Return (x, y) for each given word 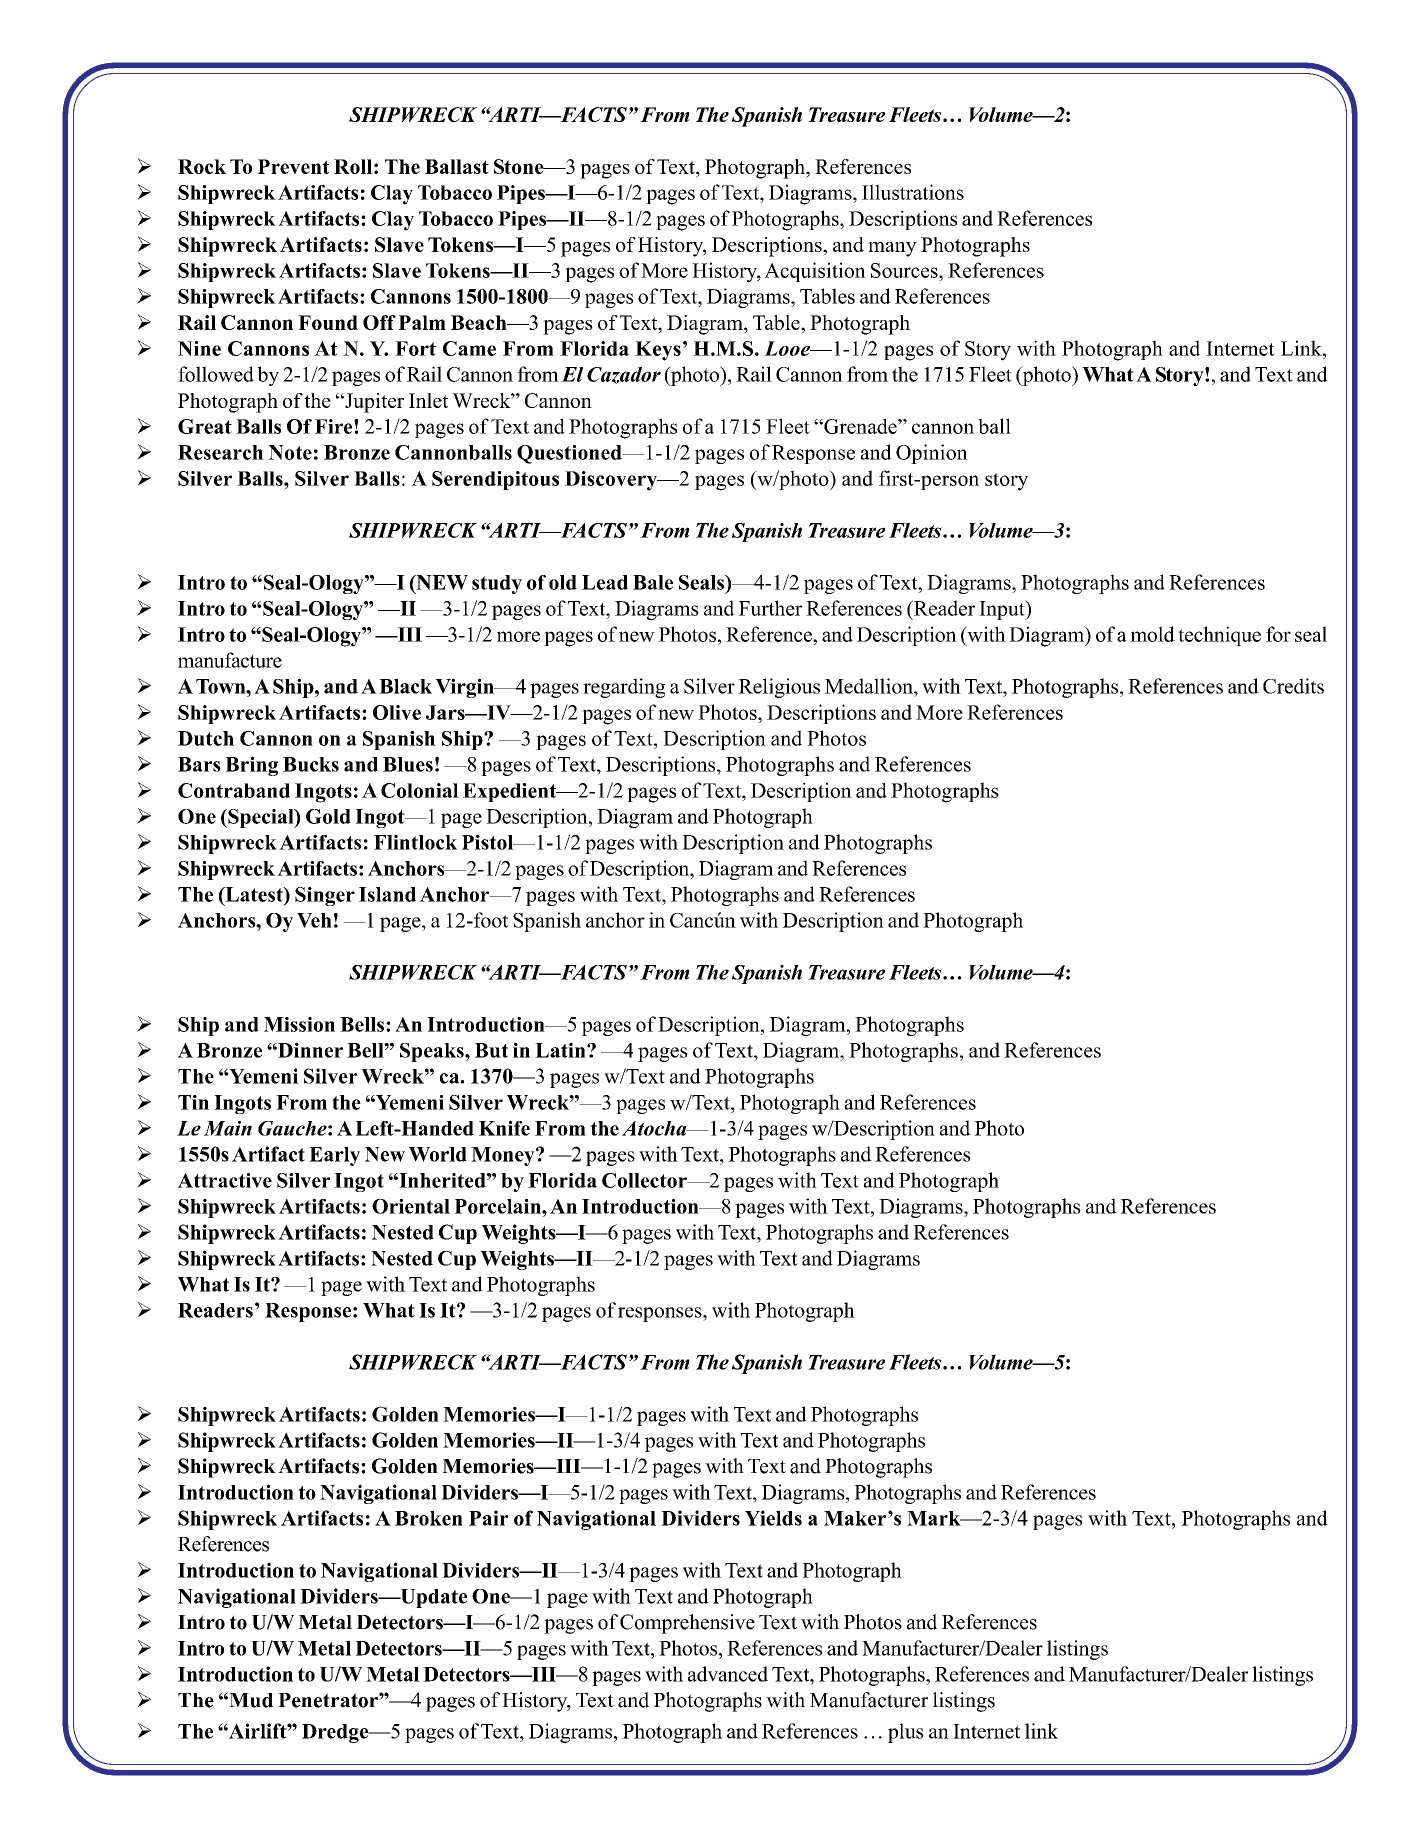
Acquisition (815, 272)
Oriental (411, 1206)
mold (1152, 634)
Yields (773, 1518)
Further (770, 608)
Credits (1293, 686)
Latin (561, 1050)
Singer (325, 896)
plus (906, 1733)
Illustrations (913, 192)
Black (405, 686)
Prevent (293, 166)
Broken (429, 1518)
